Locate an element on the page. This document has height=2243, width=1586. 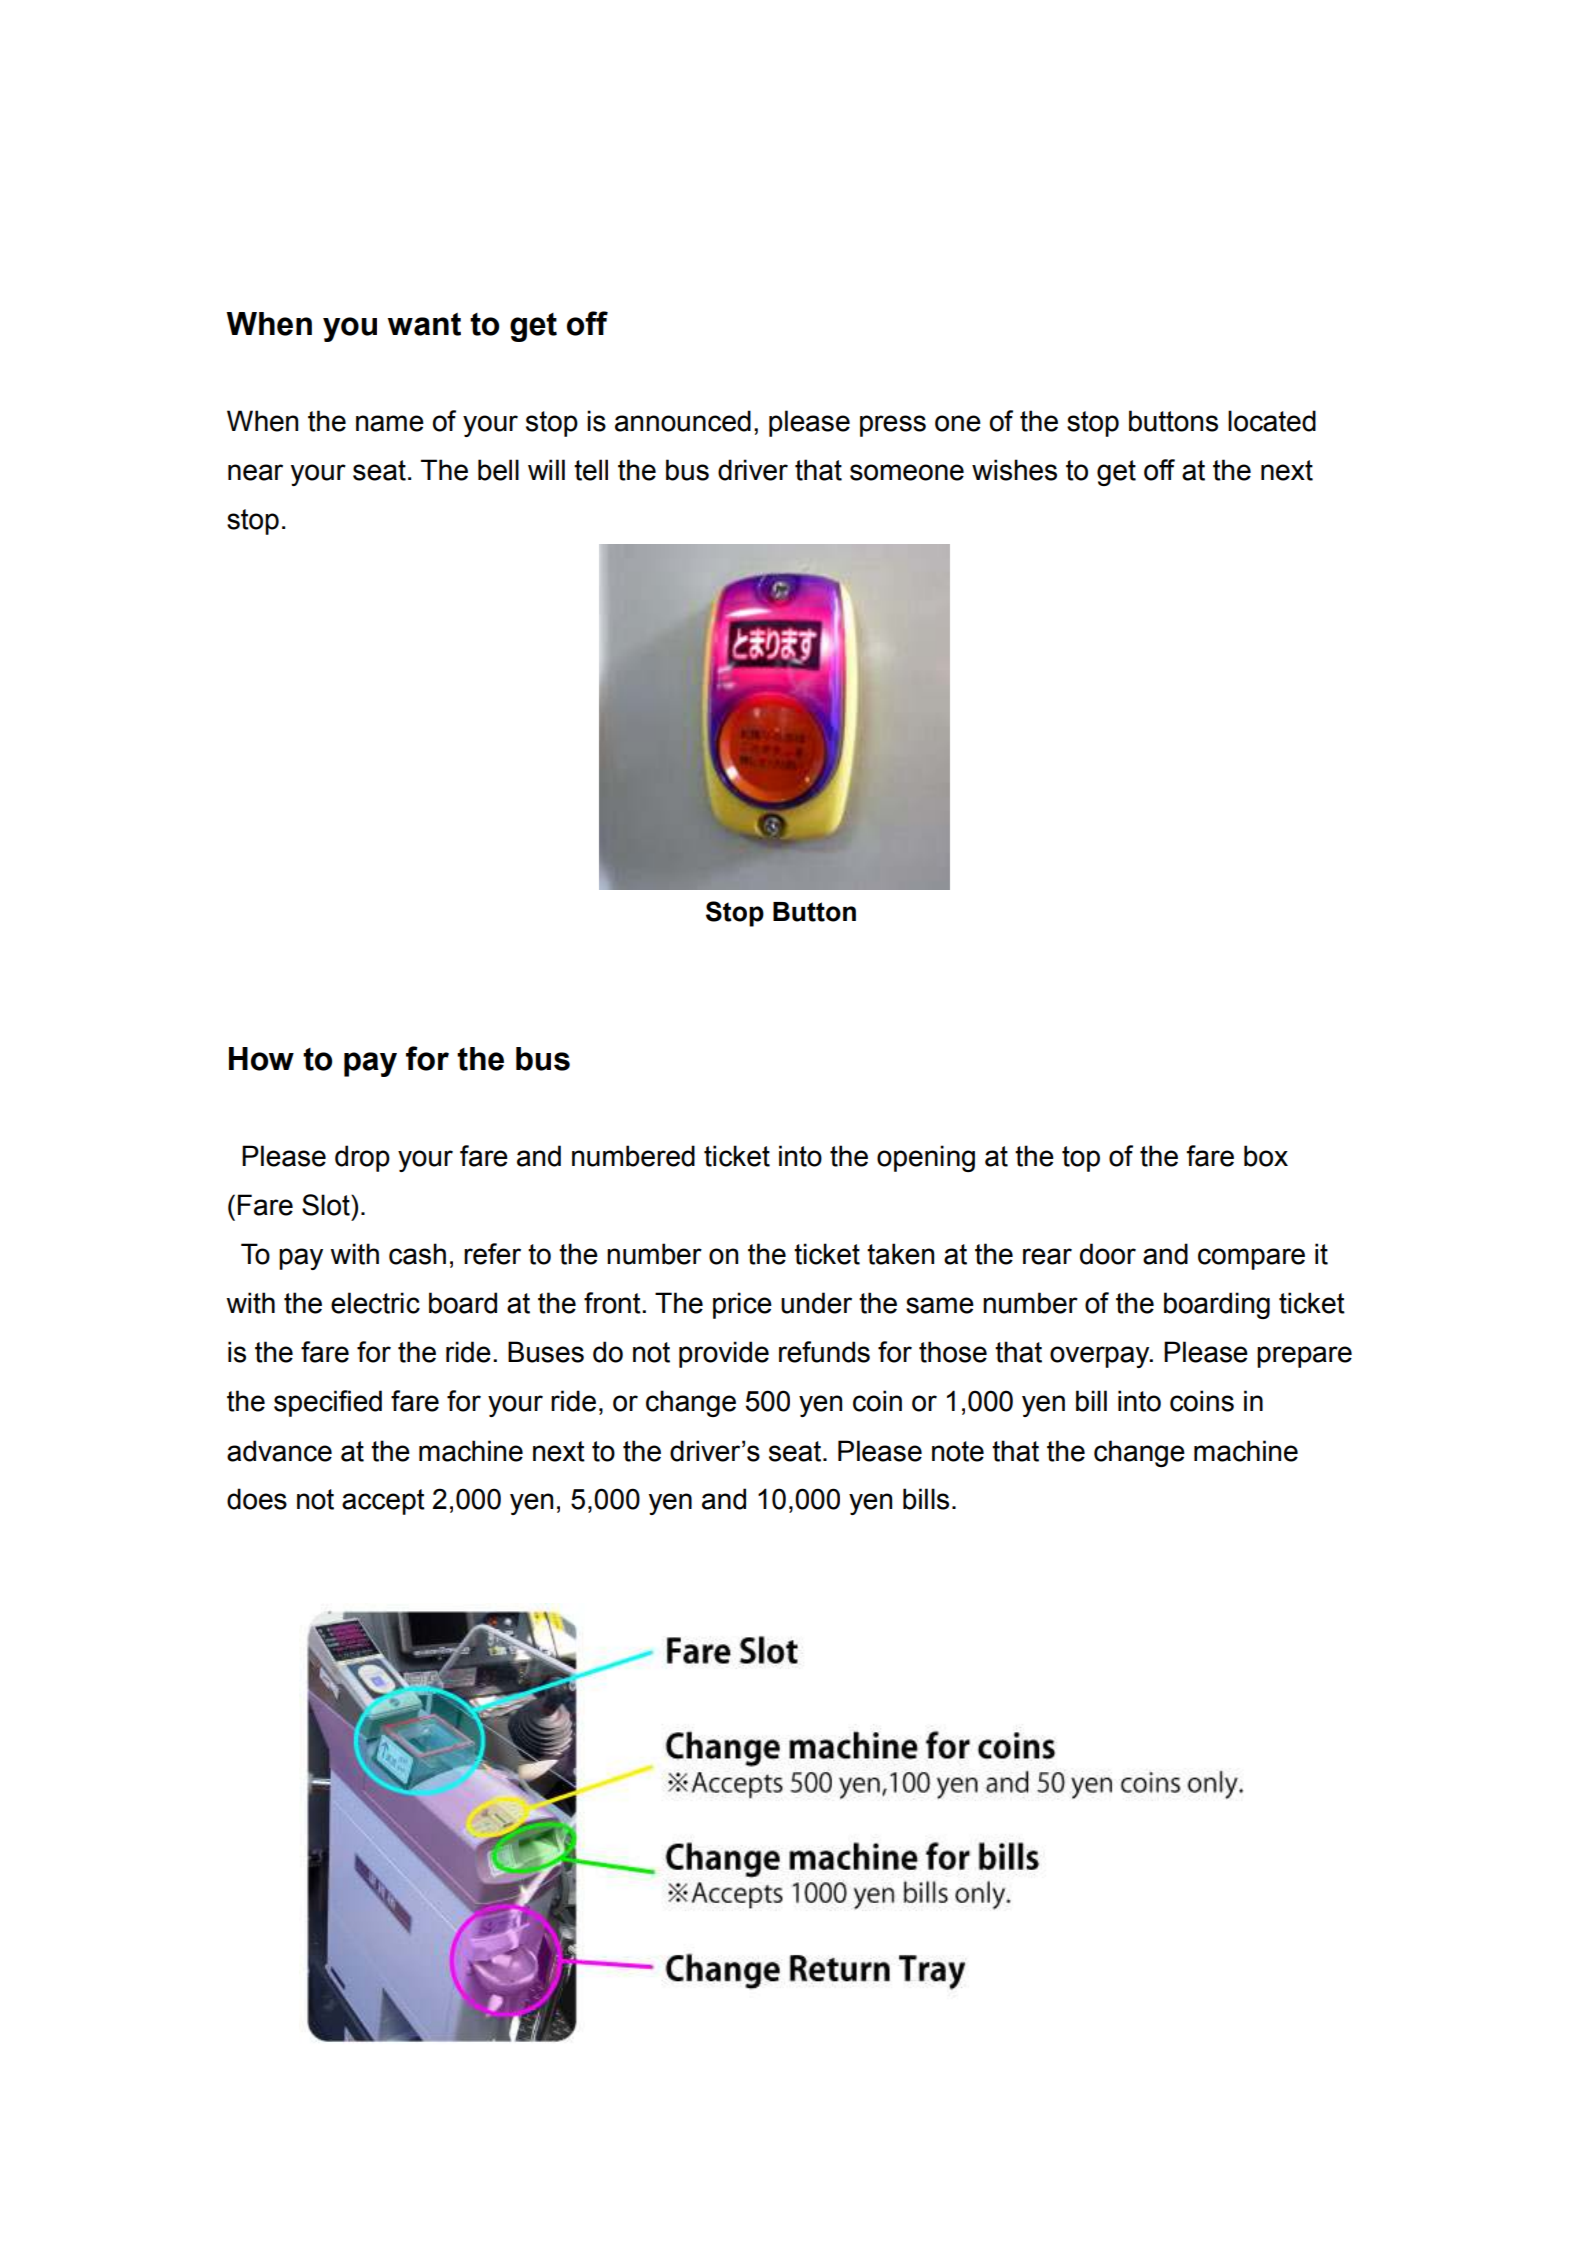
note is located at coordinates (958, 1451).
